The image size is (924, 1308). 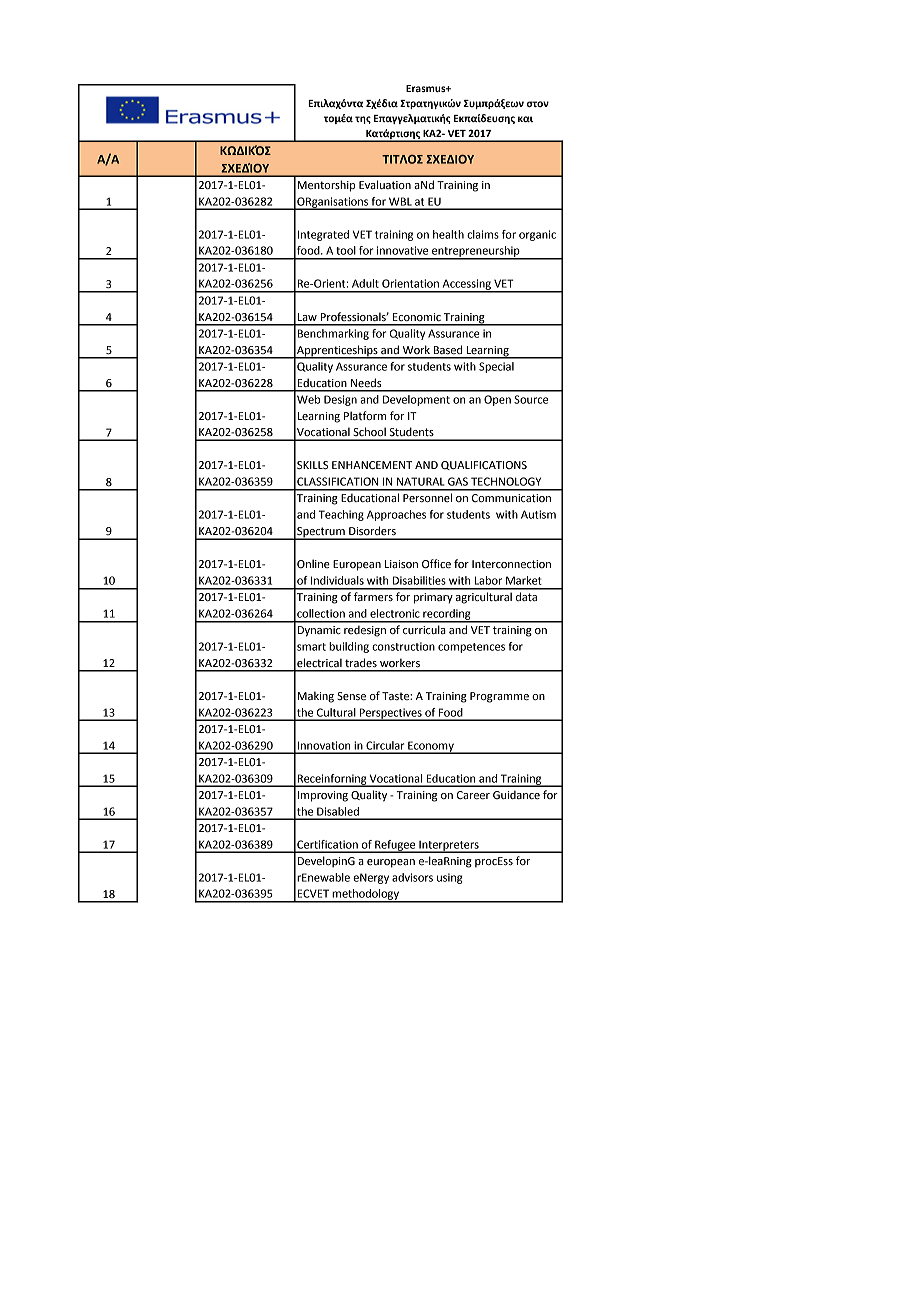 What do you see at coordinates (412, 877) in the page?
I see `advisors` at bounding box center [412, 877].
